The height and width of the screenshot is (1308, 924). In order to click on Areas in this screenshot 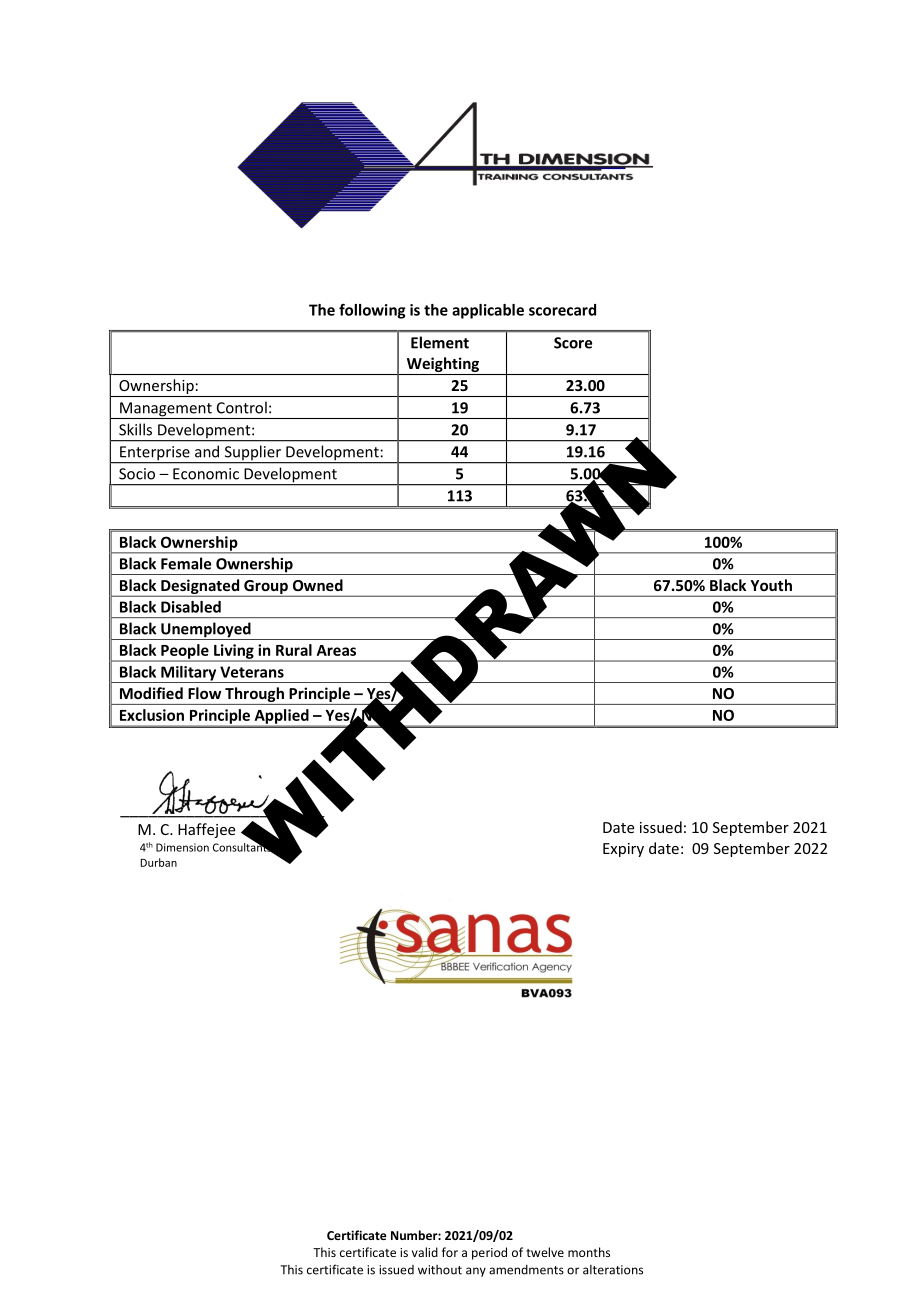, I will do `click(336, 650)`.
